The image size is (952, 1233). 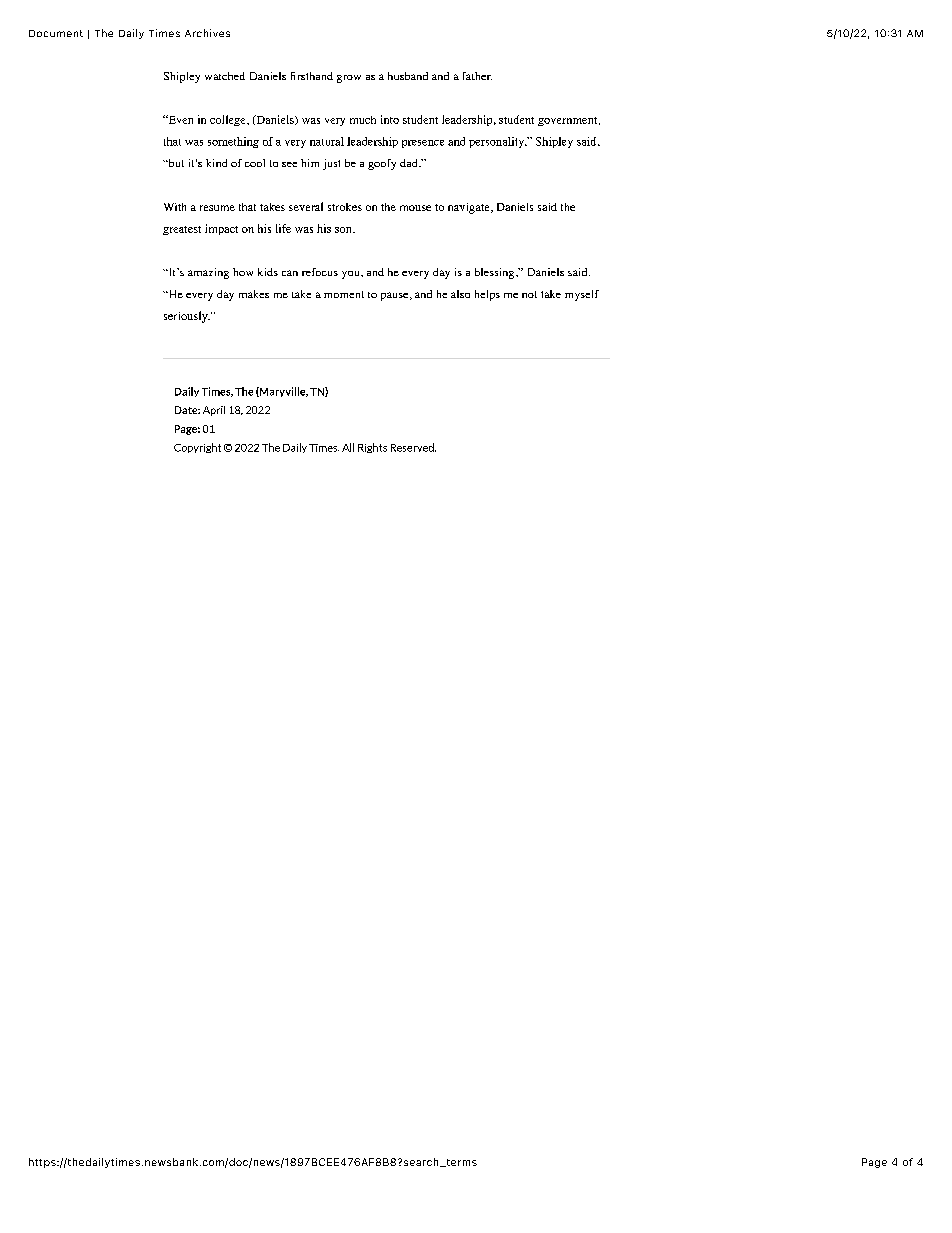 What do you see at coordinates (187, 317) in the image?
I see `seriously` at bounding box center [187, 317].
